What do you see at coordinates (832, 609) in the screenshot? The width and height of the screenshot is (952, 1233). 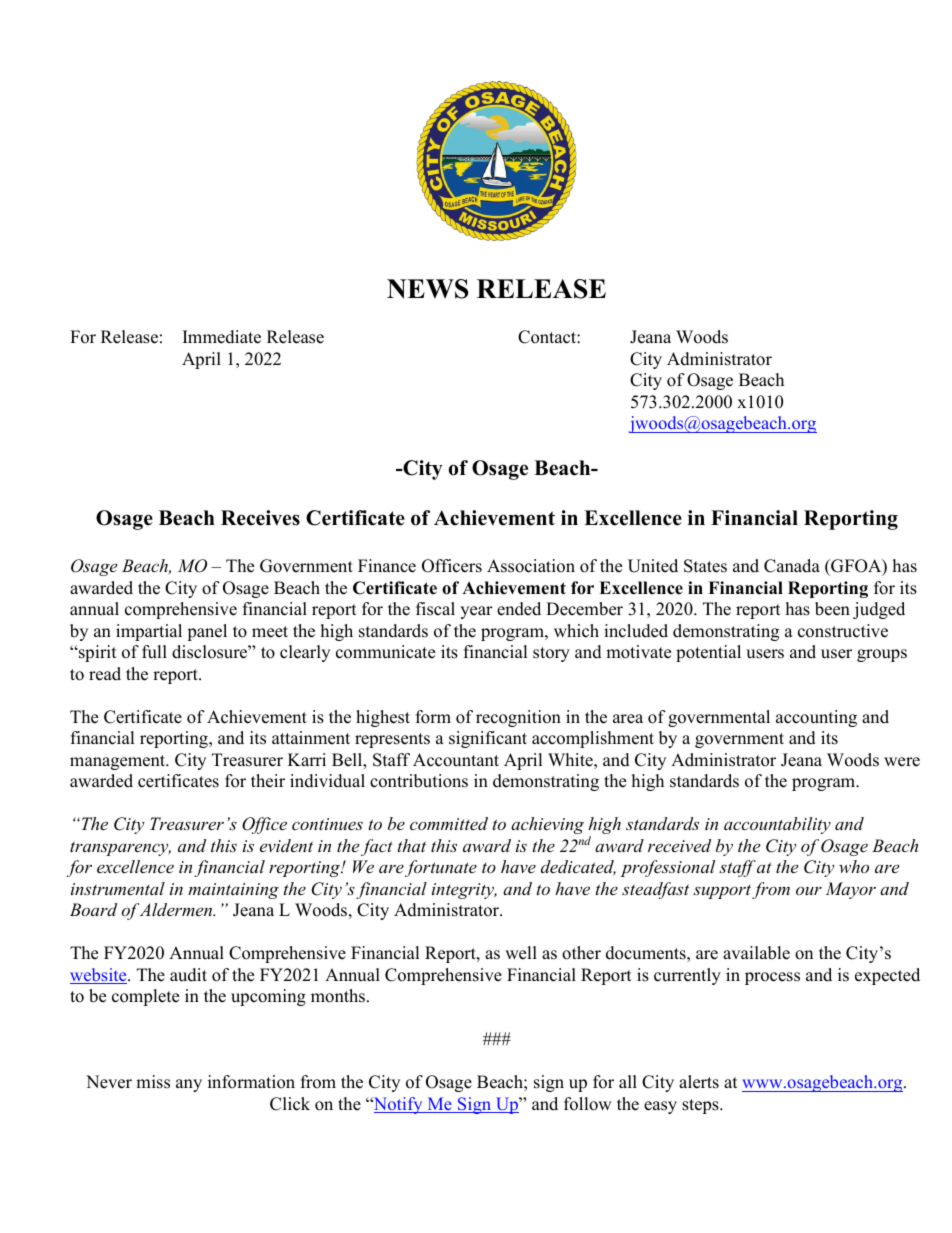 I see `been` at bounding box center [832, 609].
